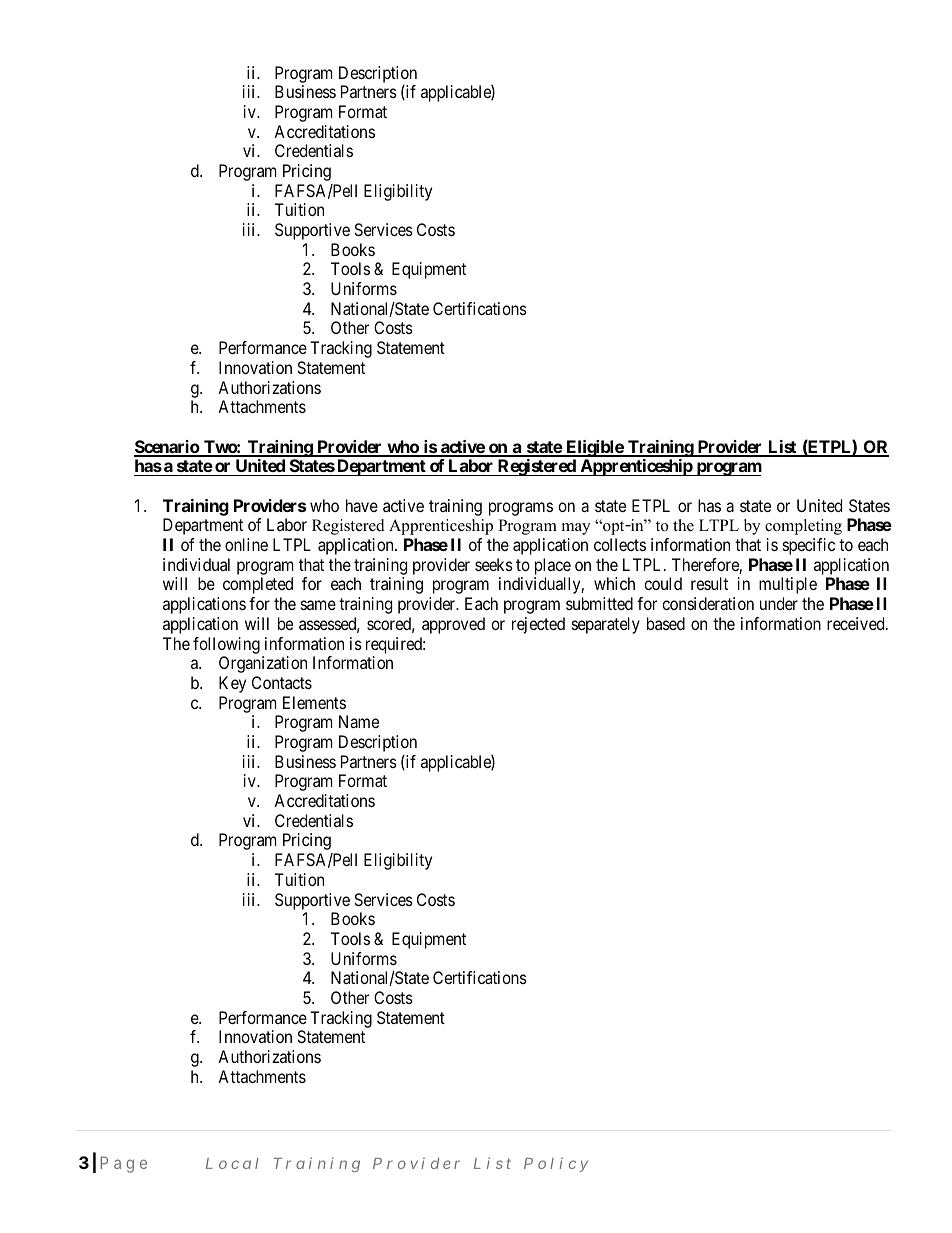 The image size is (952, 1233). What do you see at coordinates (258, 585) in the screenshot?
I see `completed` at bounding box center [258, 585].
